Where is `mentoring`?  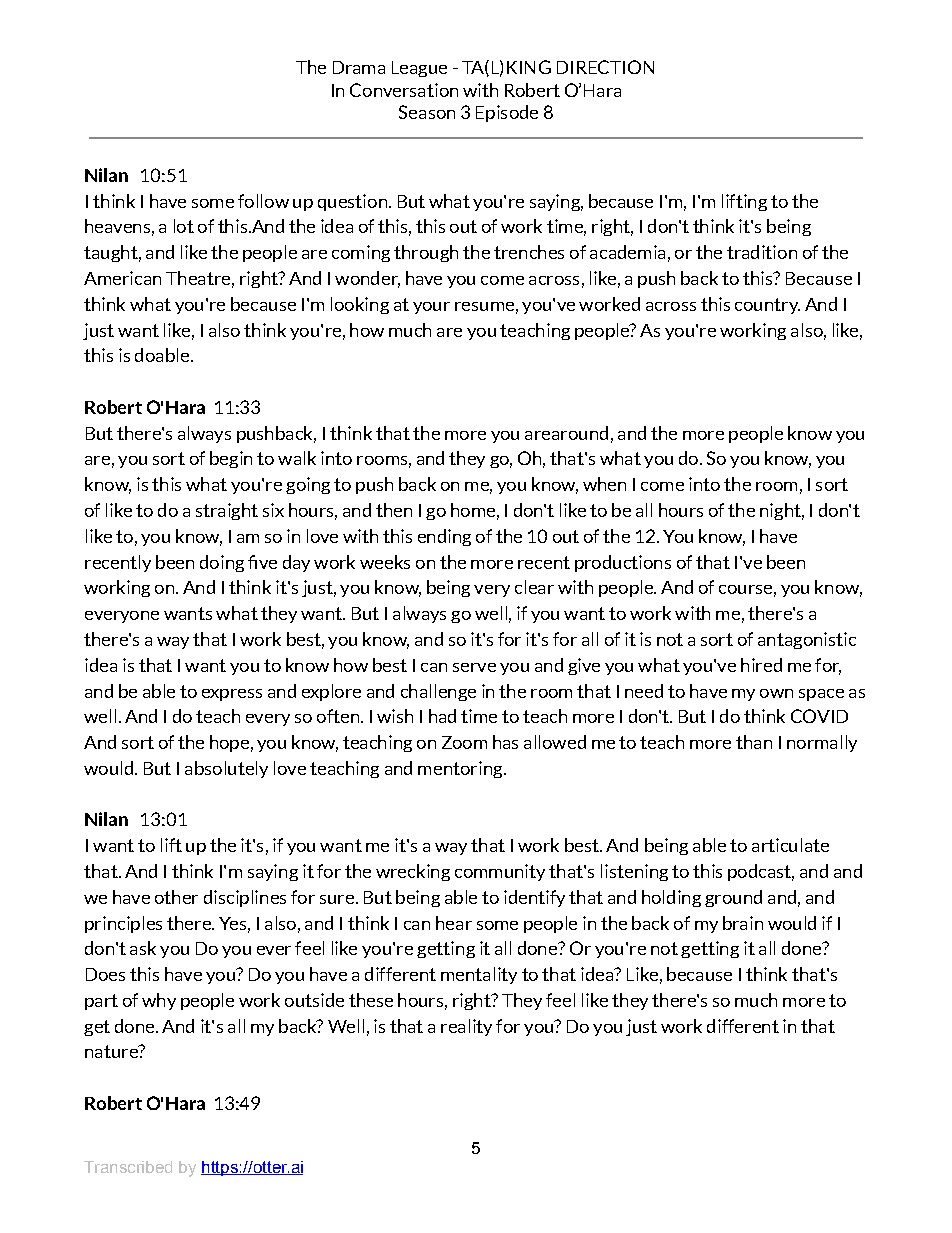 mentoring is located at coordinates (461, 769).
